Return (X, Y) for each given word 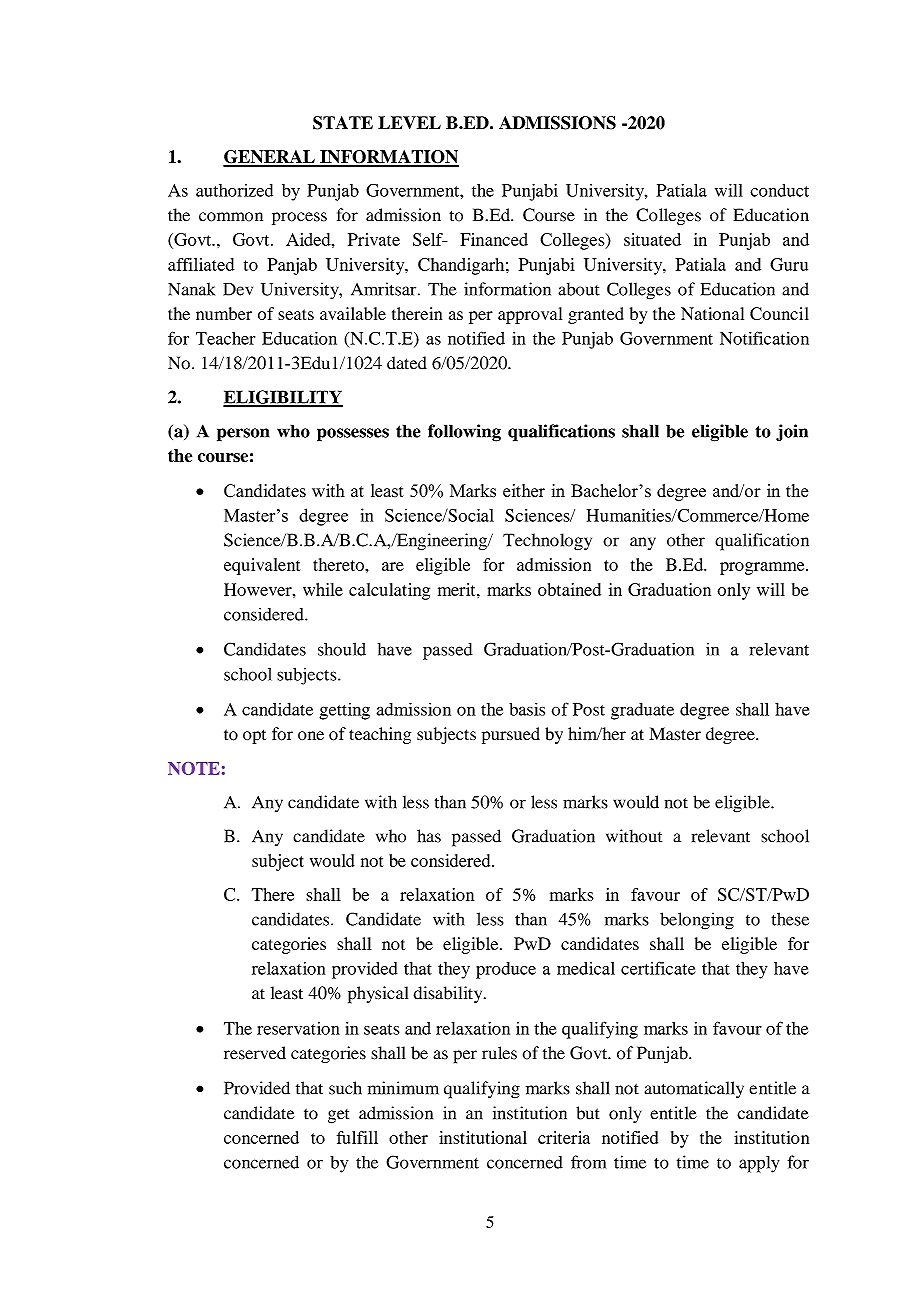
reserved (255, 1053)
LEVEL (409, 122)
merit (458, 589)
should (342, 649)
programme (763, 568)
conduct (779, 190)
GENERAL (270, 158)
